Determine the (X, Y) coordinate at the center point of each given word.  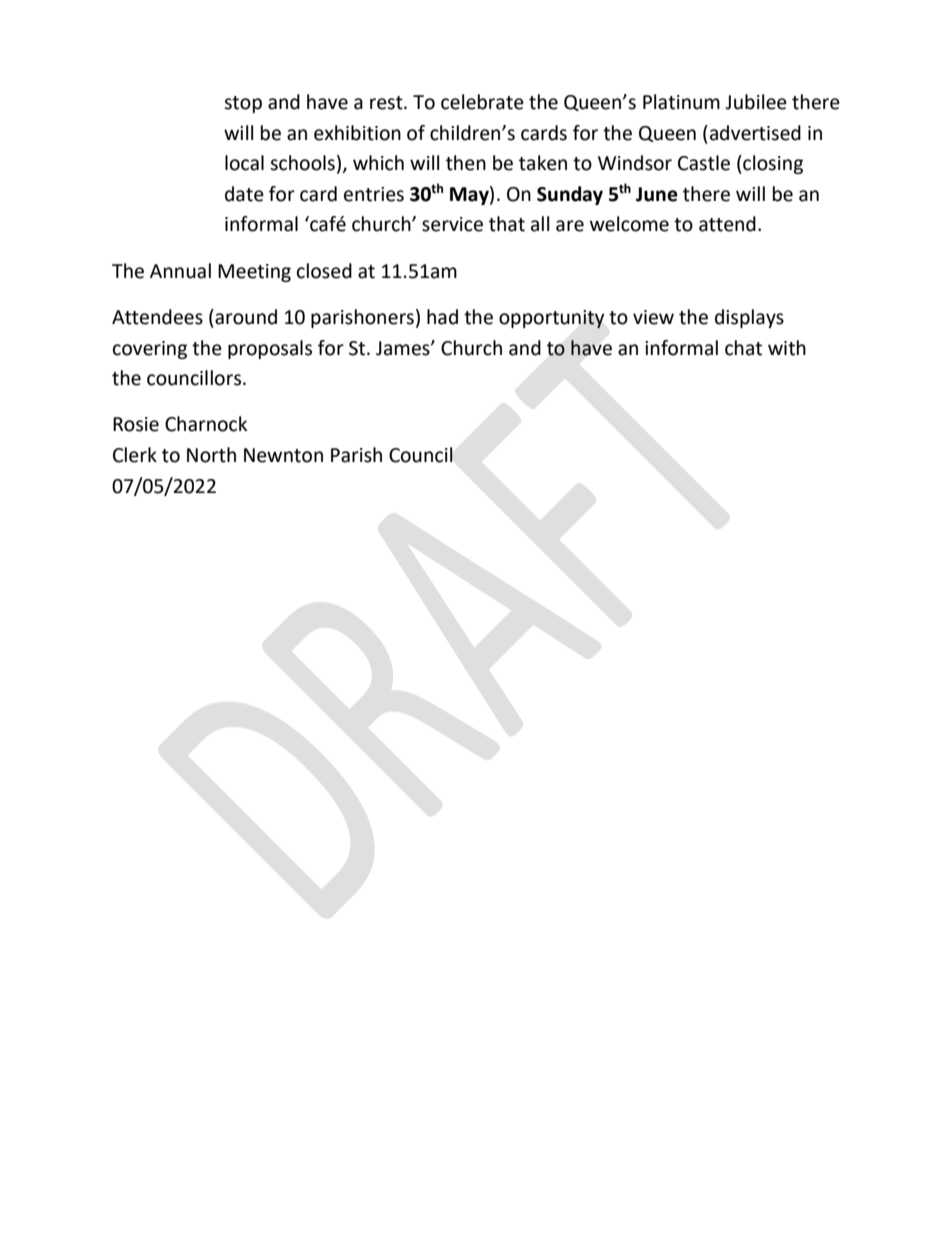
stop (243, 104)
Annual (180, 271)
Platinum (681, 102)
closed (324, 271)
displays (749, 318)
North (211, 455)
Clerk (135, 455)
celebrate (482, 102)
